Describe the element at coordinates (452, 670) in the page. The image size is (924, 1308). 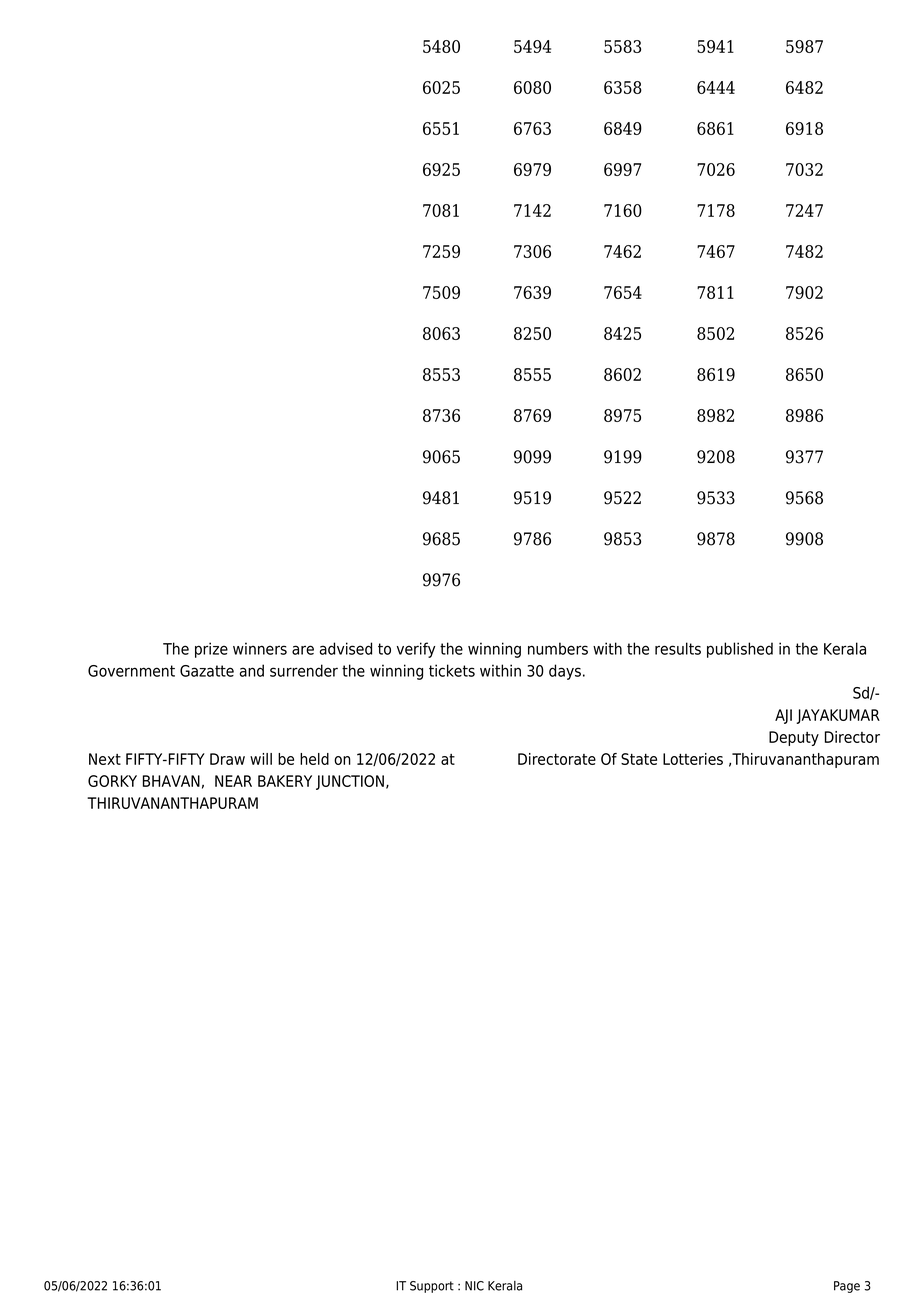
I see `tickets` at that location.
